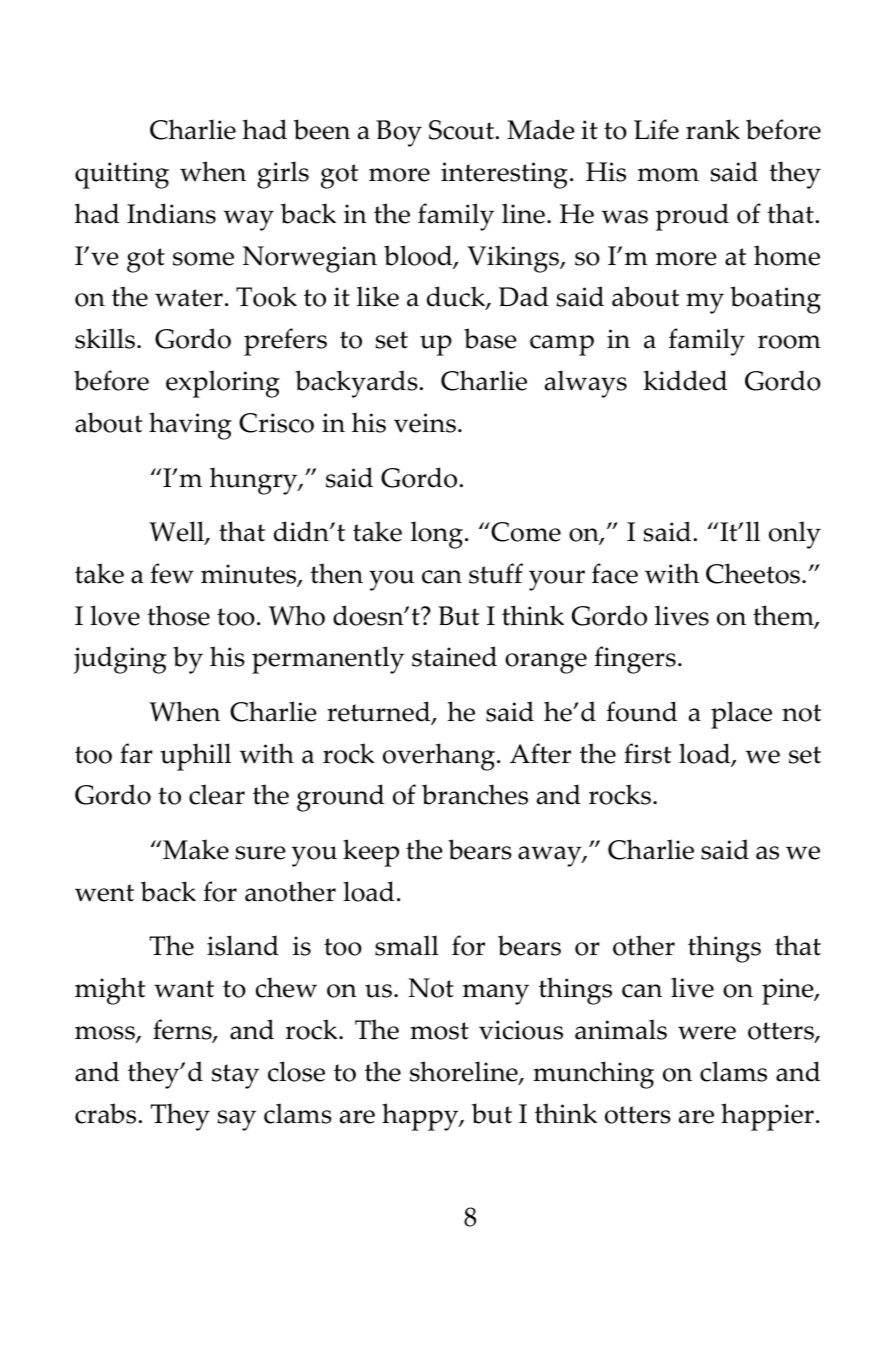  What do you see at coordinates (425, 423) in the image?
I see `veins` at bounding box center [425, 423].
